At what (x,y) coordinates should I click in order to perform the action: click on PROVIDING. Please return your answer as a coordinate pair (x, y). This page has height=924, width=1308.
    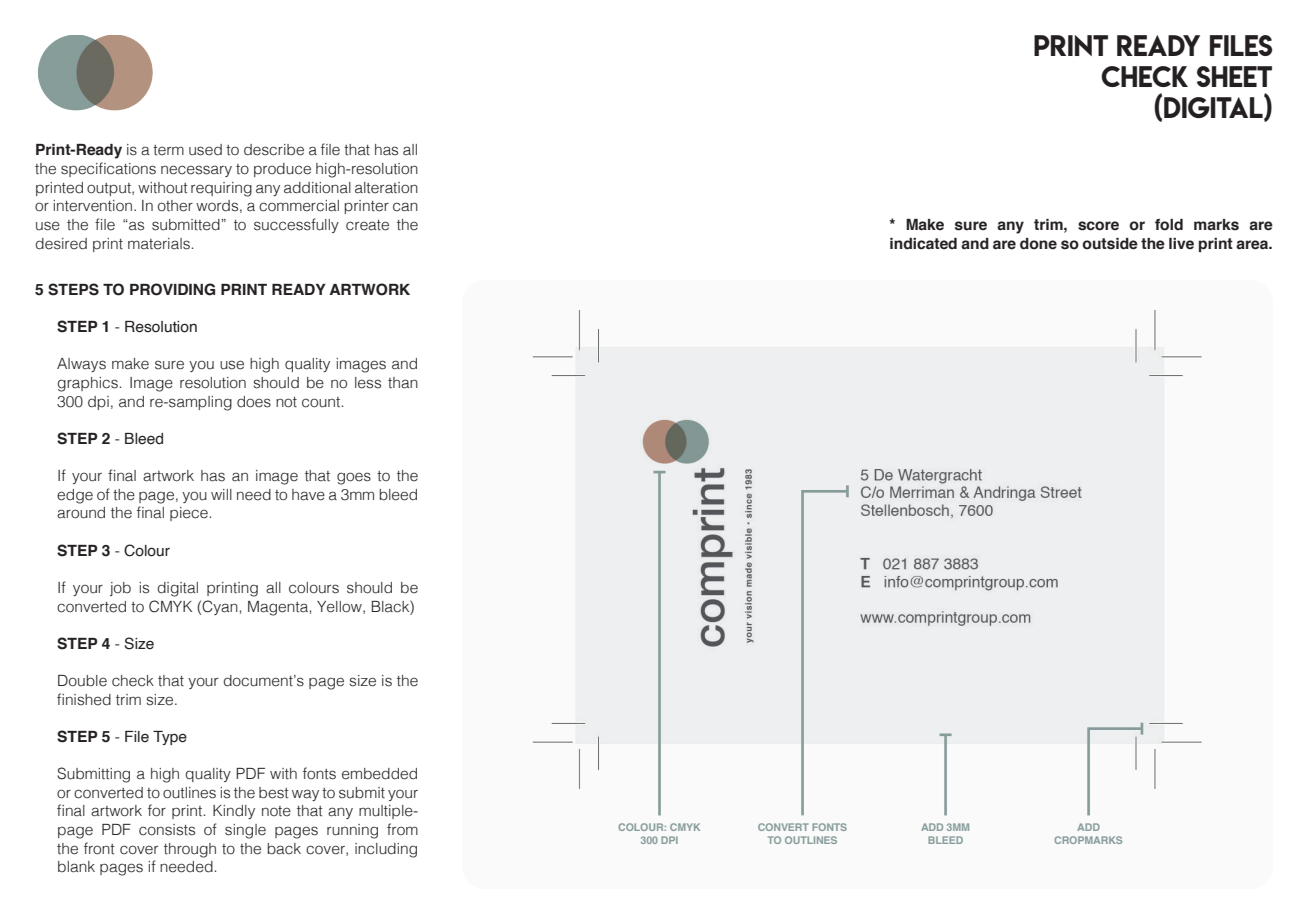
    Looking at the image, I should click on (172, 289).
